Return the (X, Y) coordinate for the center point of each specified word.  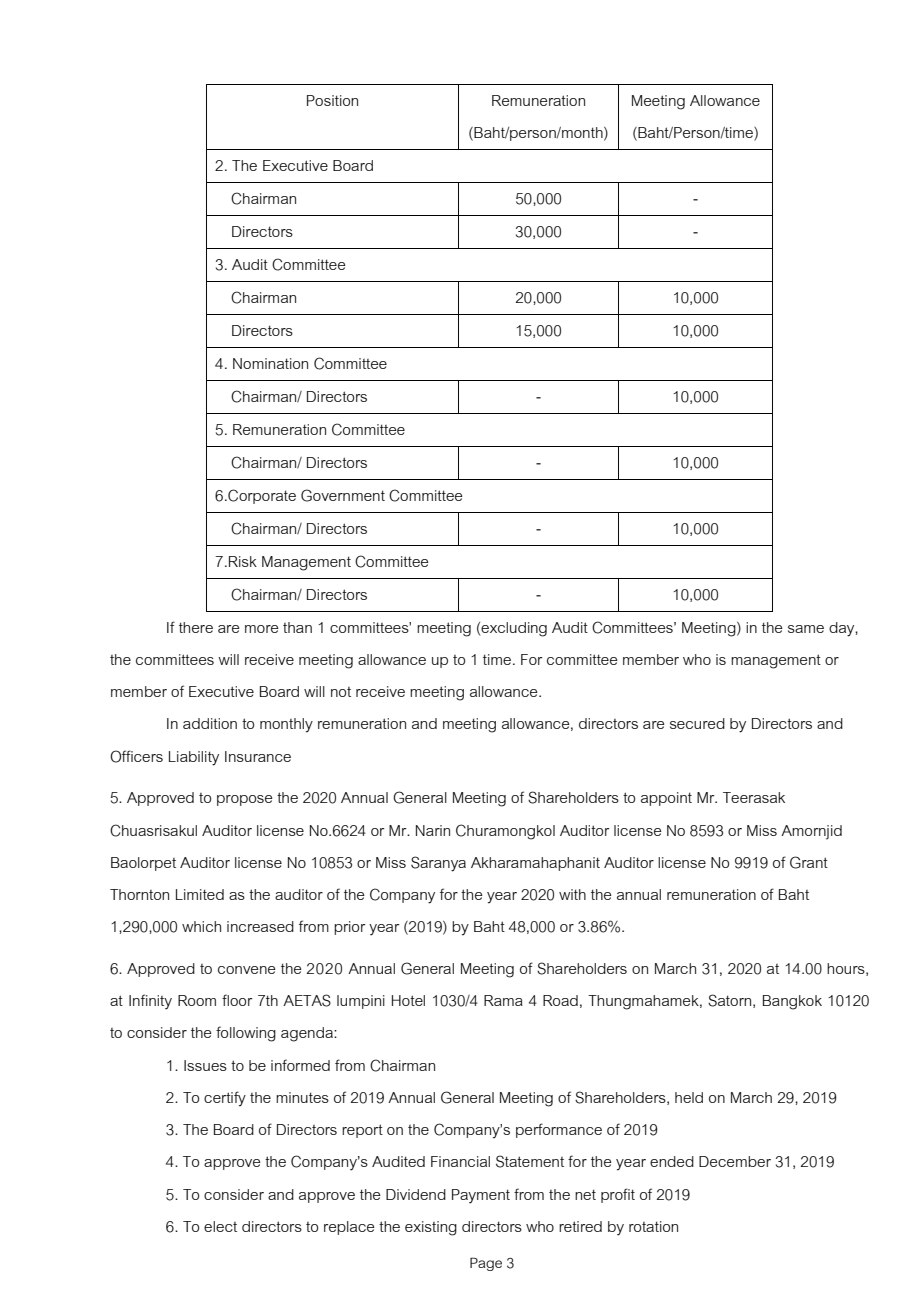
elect (220, 1226)
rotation (653, 1226)
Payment (481, 1196)
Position (332, 100)
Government (343, 495)
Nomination (270, 363)
